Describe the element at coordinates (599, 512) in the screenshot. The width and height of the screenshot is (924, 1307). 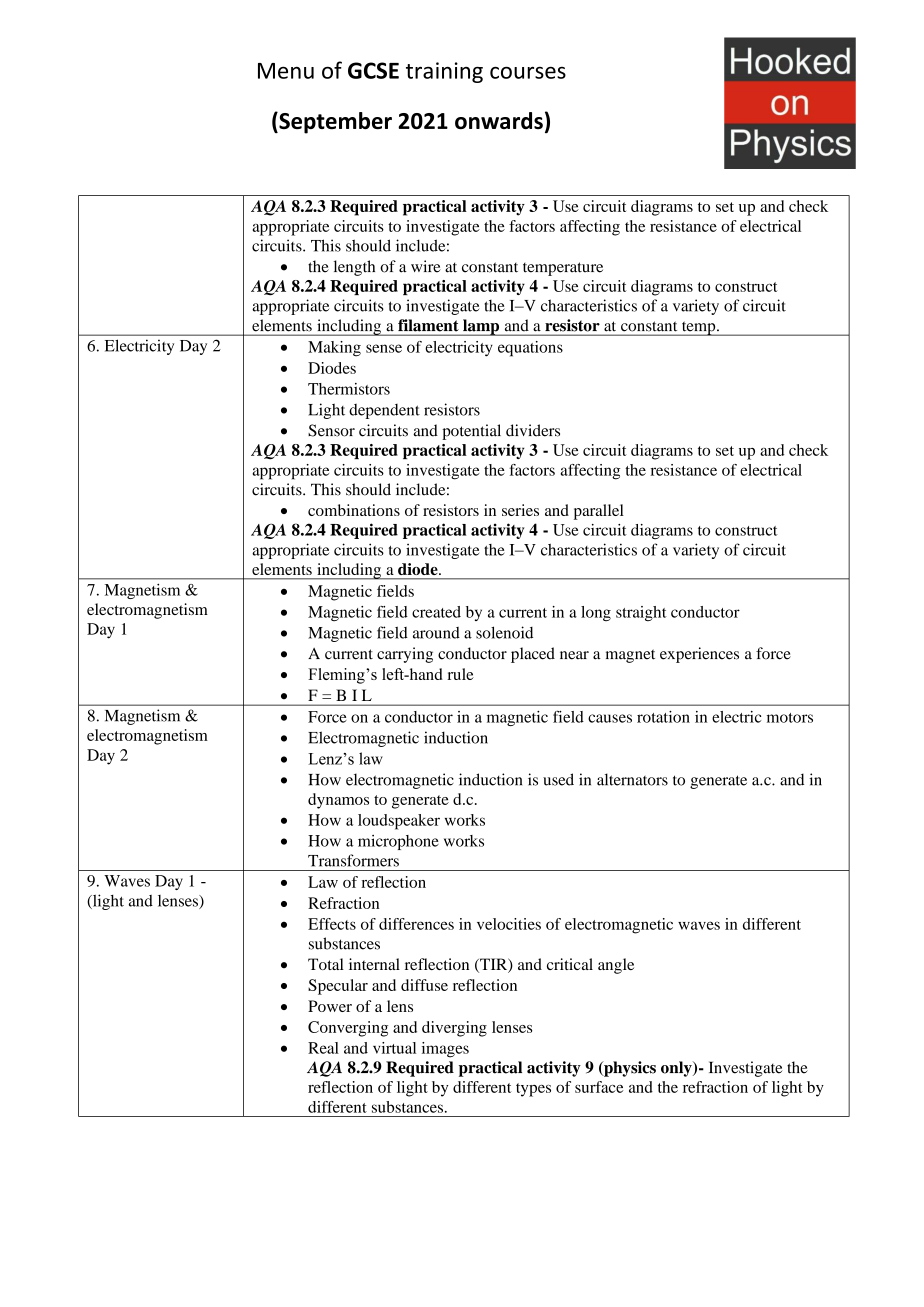
I see `parallel` at that location.
